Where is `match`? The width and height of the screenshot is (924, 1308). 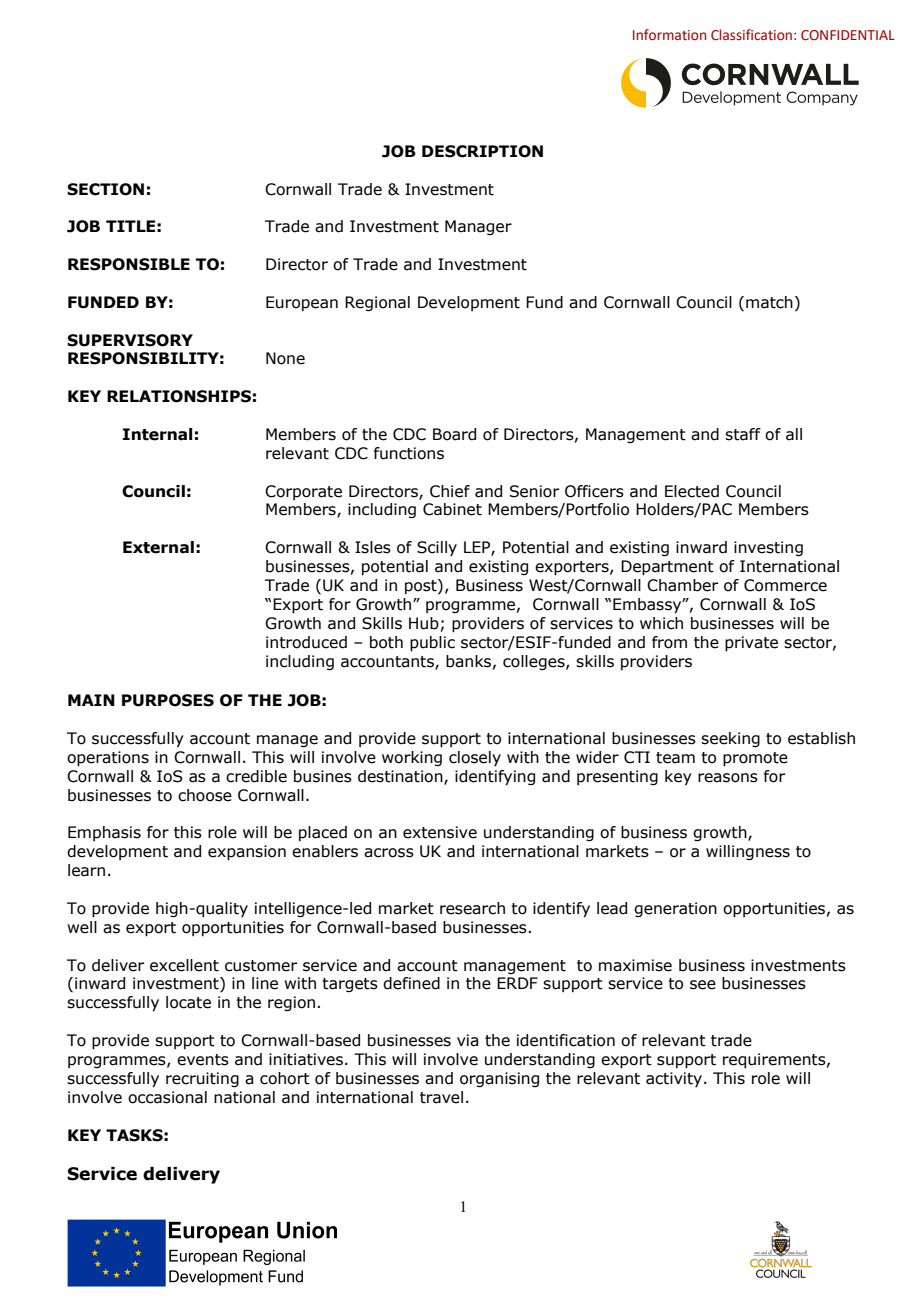
match is located at coordinates (769, 302).
